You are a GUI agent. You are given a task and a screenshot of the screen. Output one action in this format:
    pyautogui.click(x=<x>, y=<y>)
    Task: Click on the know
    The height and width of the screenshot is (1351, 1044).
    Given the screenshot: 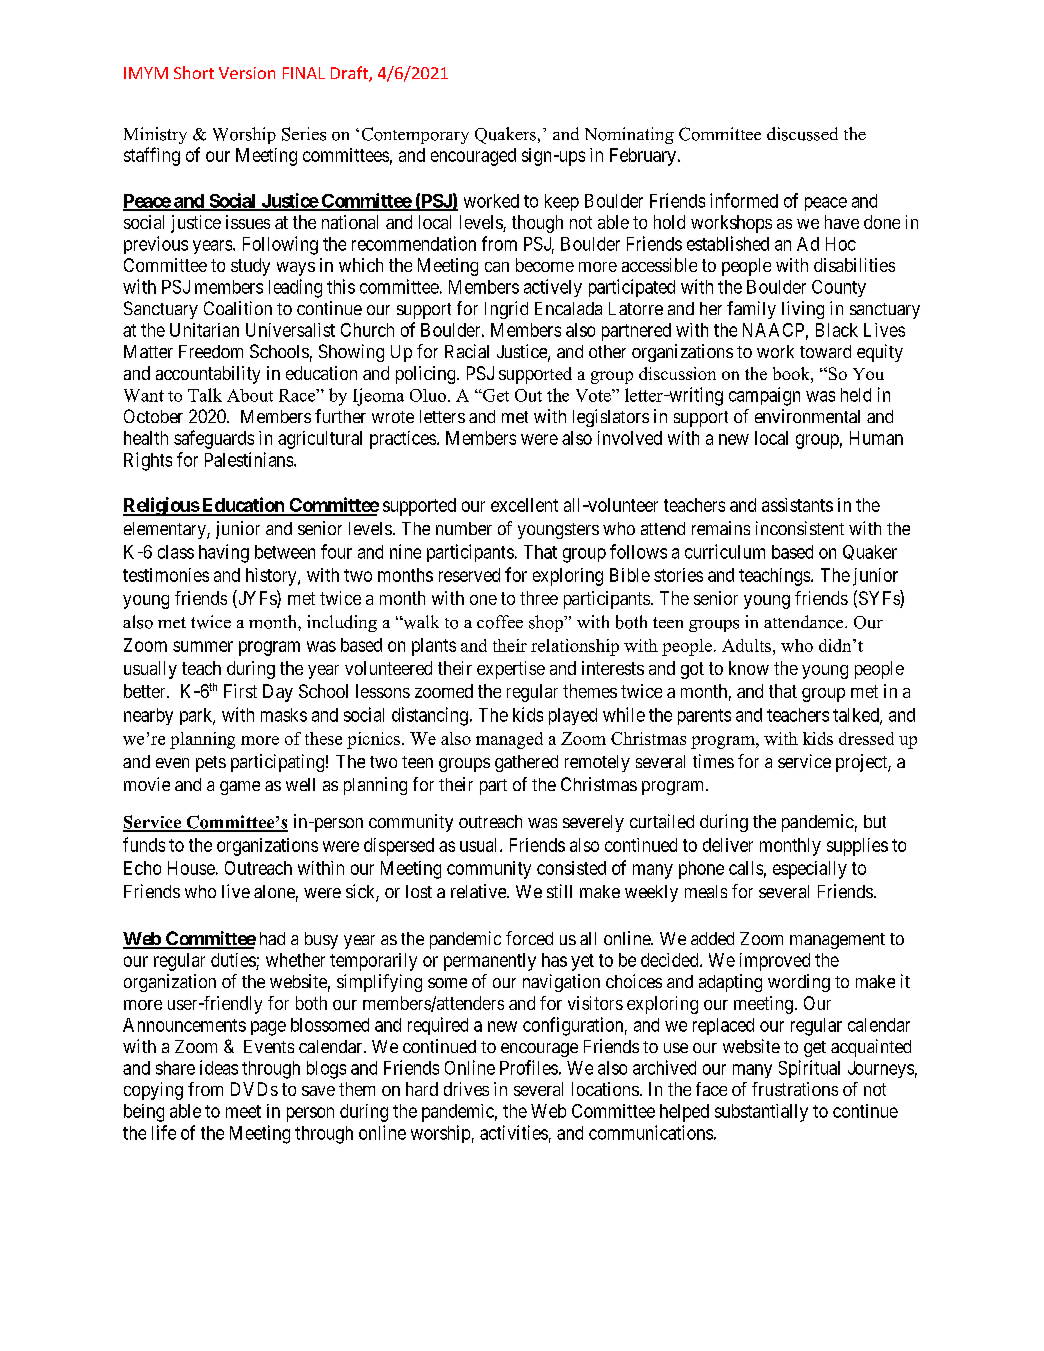 What is the action you would take?
    pyautogui.click(x=749, y=668)
